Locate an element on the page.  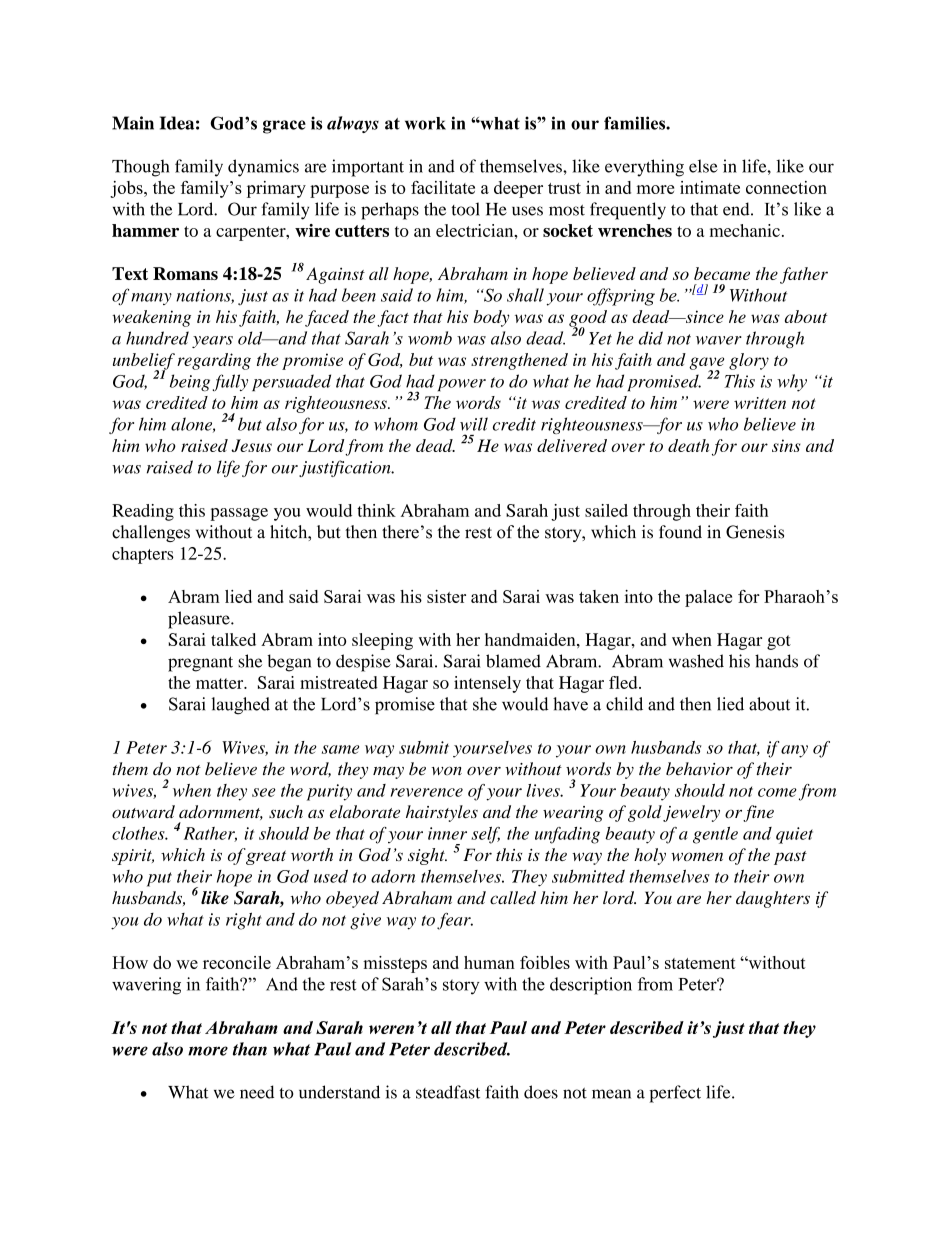
than is located at coordinates (250, 1049).
